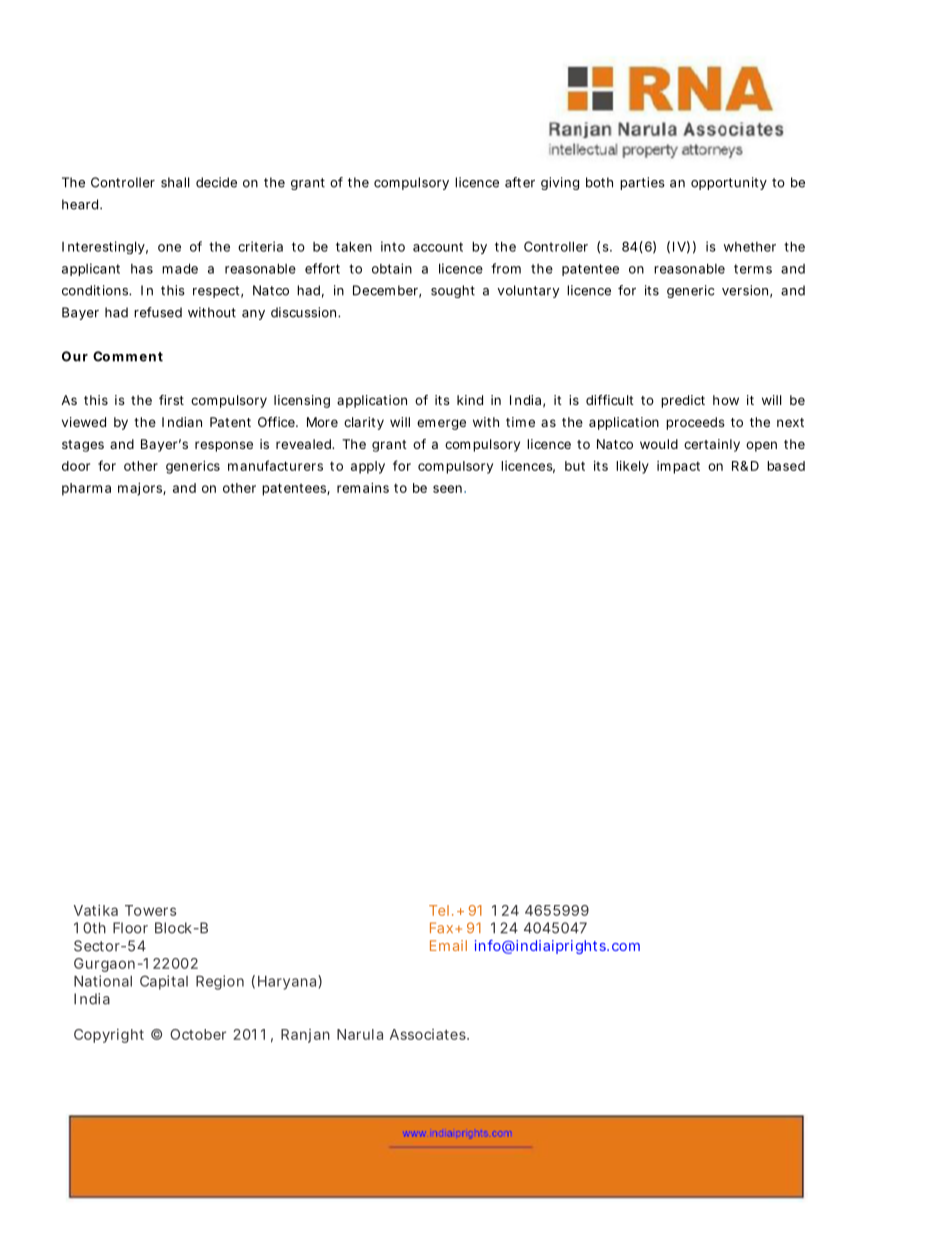 The width and height of the document is (952, 1233). I want to click on opportunity, so click(729, 183).
